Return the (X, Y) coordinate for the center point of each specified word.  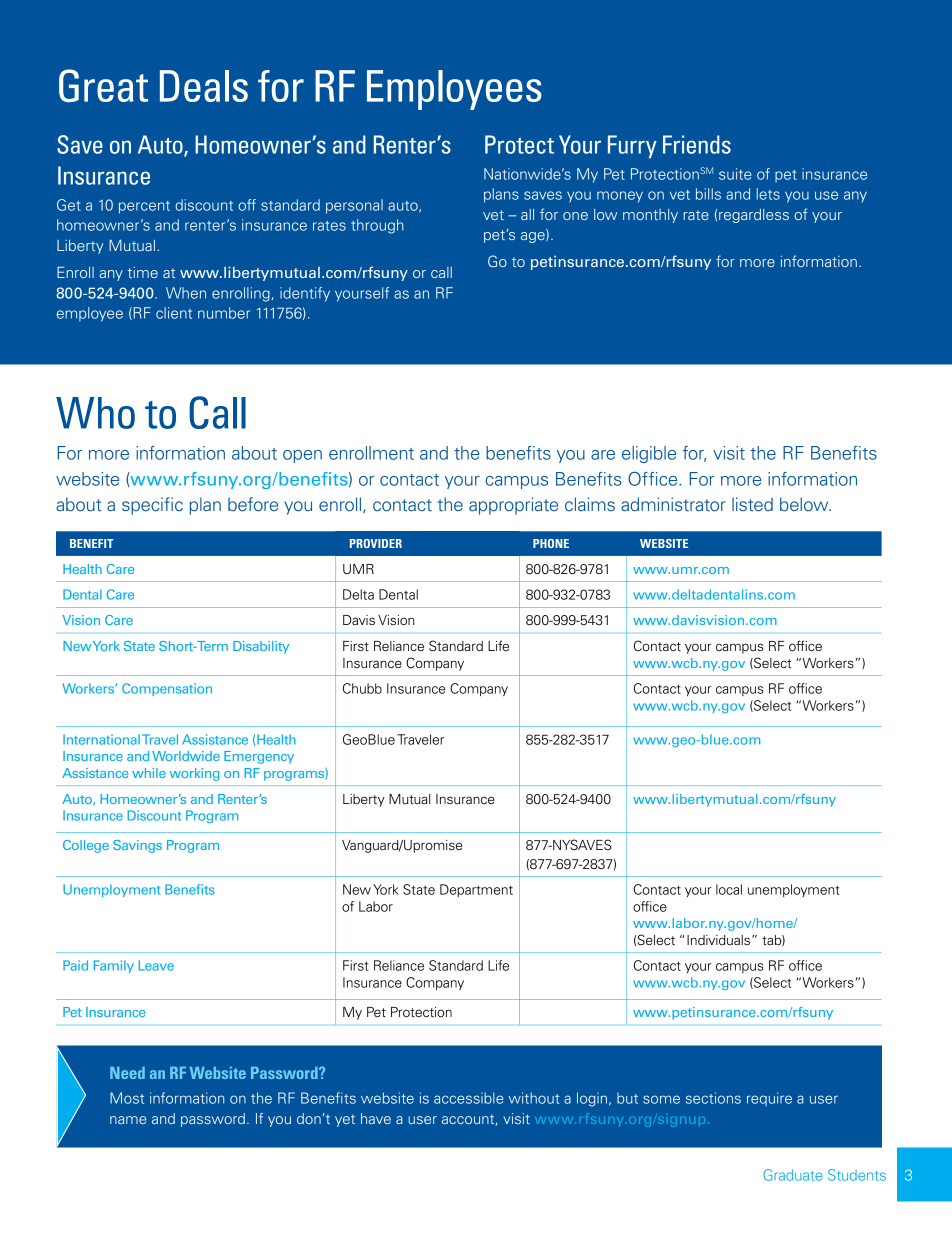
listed (752, 504)
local (729, 889)
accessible (468, 1098)
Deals (204, 86)
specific (152, 506)
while (149, 773)
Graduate (792, 1175)
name (128, 1120)
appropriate (513, 506)
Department (476, 890)
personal (354, 206)
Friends (697, 144)
